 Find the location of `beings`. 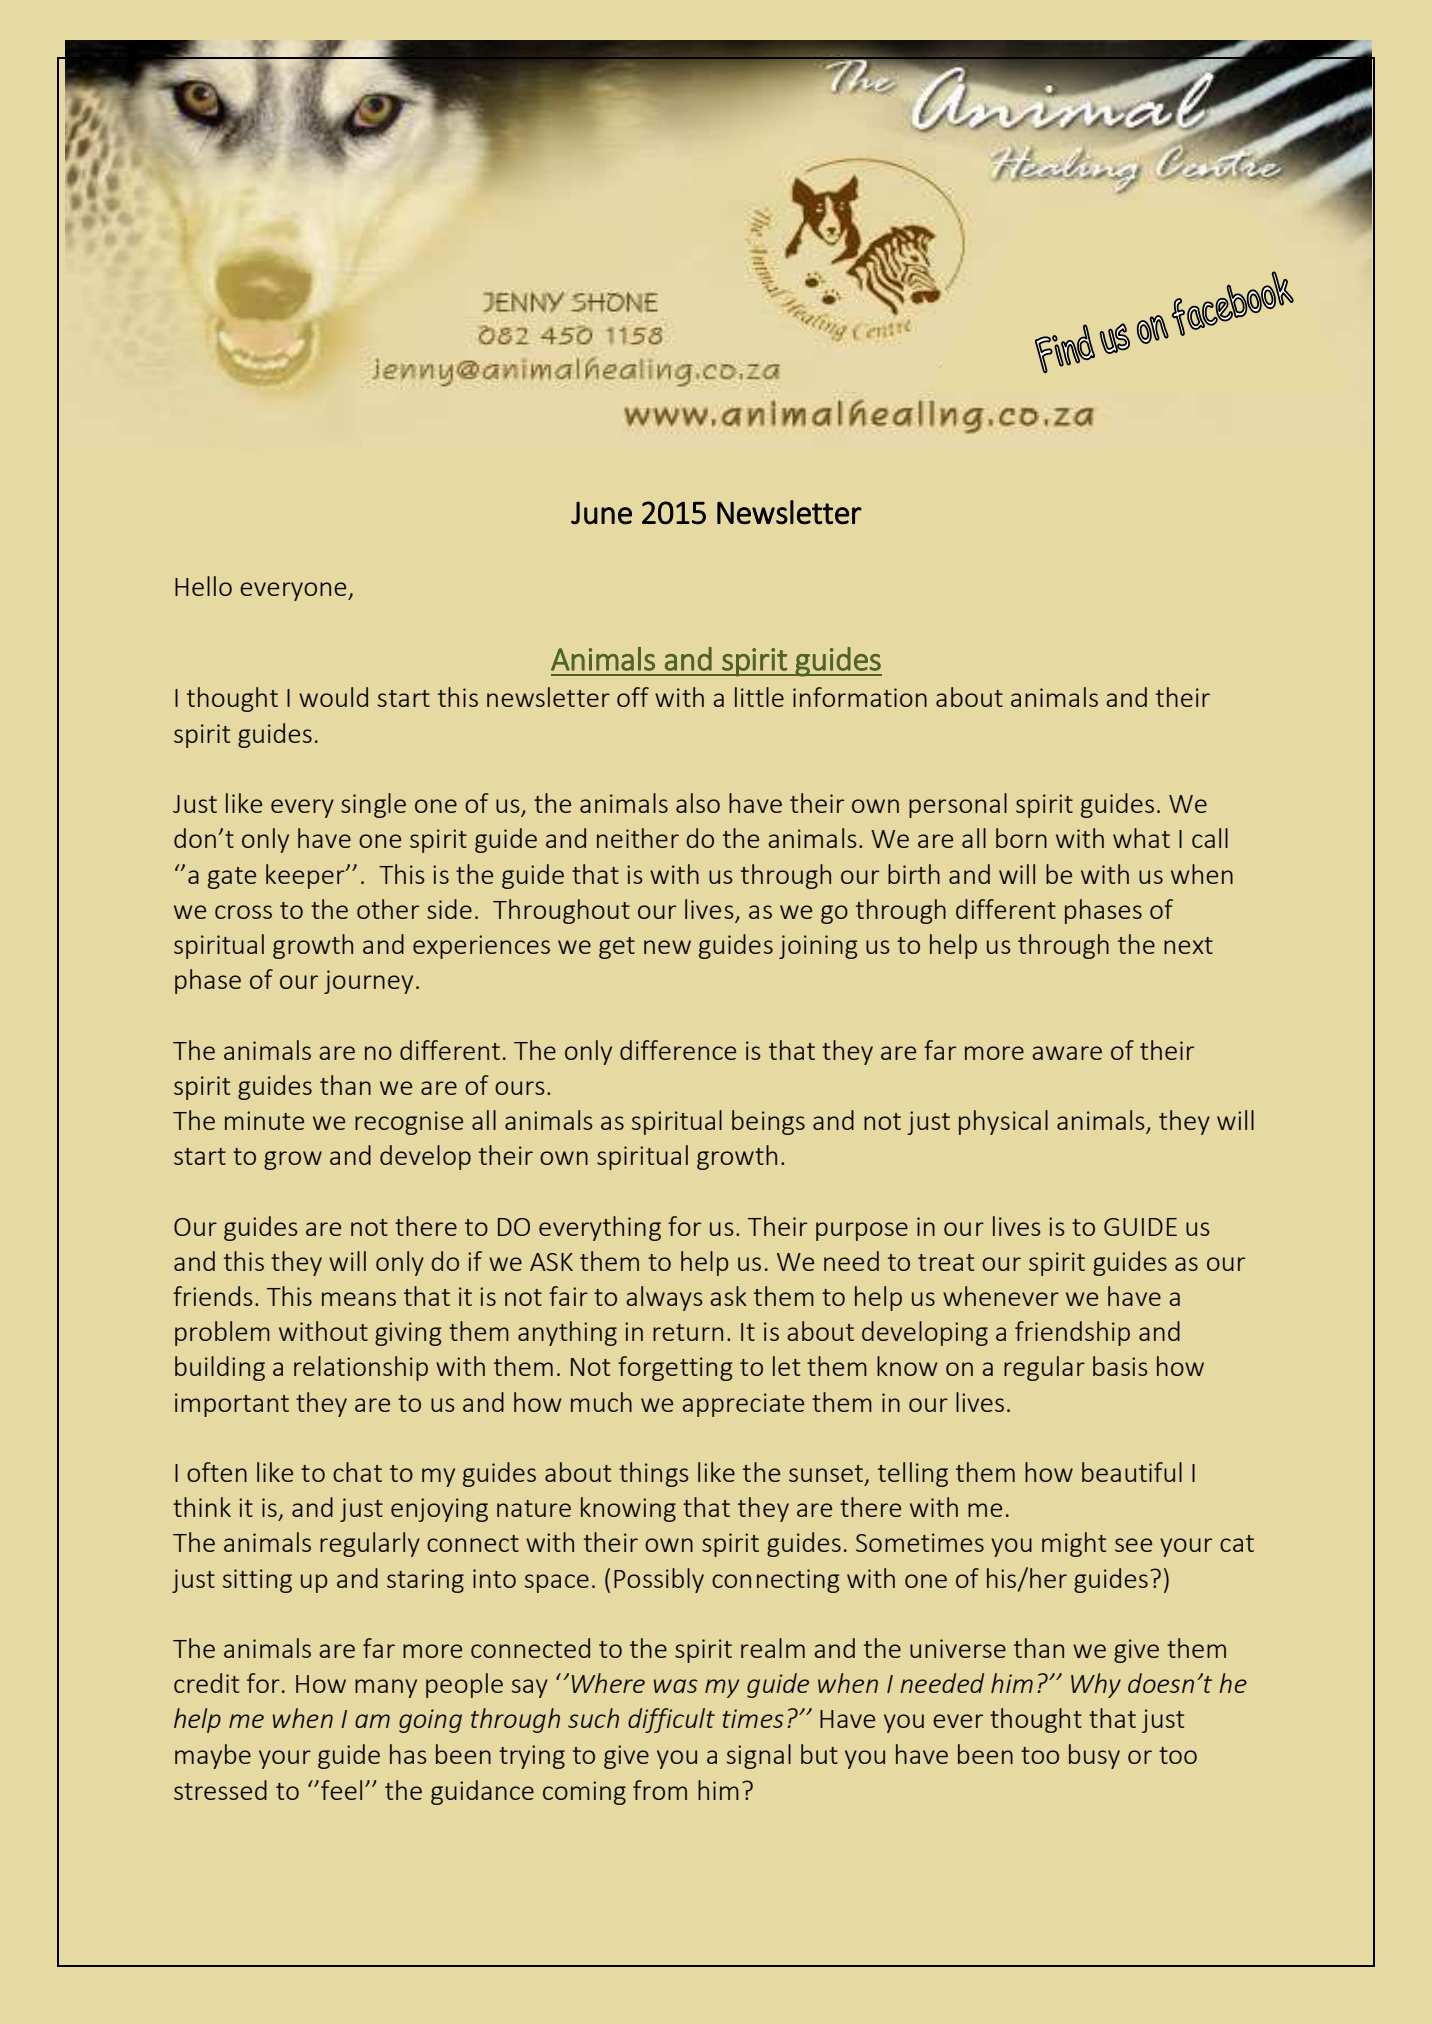

beings is located at coordinates (768, 1122).
